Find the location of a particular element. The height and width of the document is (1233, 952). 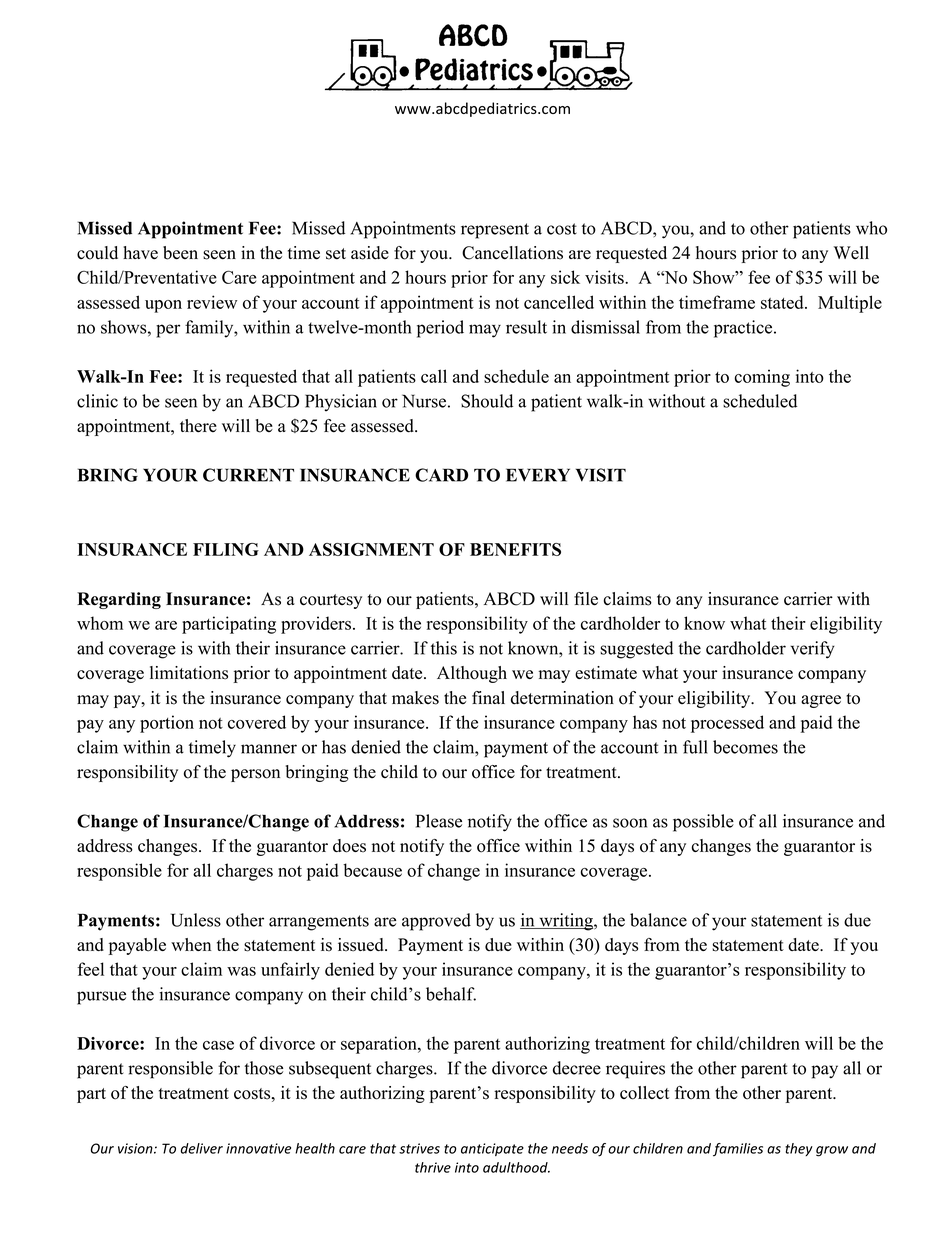

possible is located at coordinates (703, 823).
